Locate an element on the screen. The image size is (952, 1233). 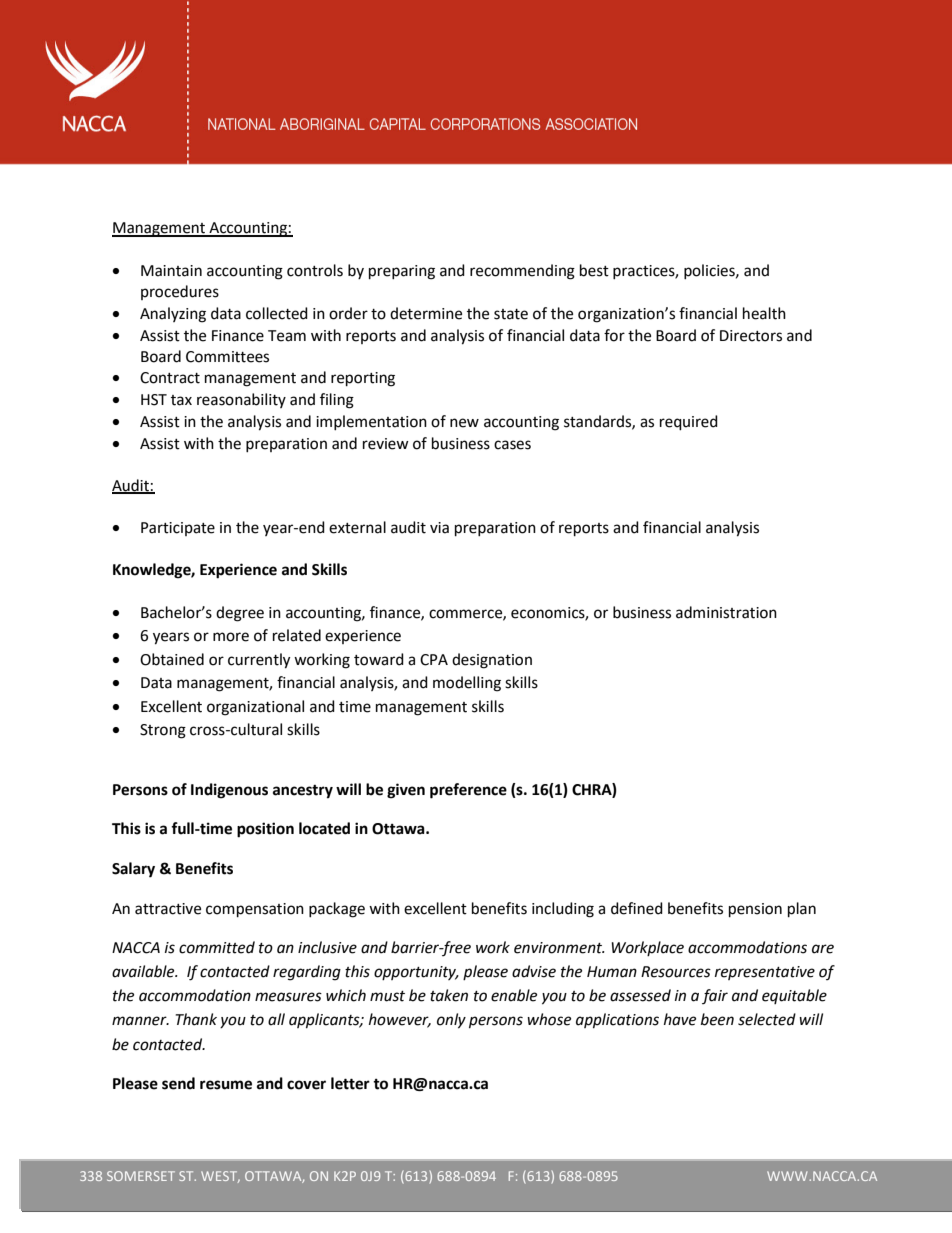
state is located at coordinates (511, 314).
